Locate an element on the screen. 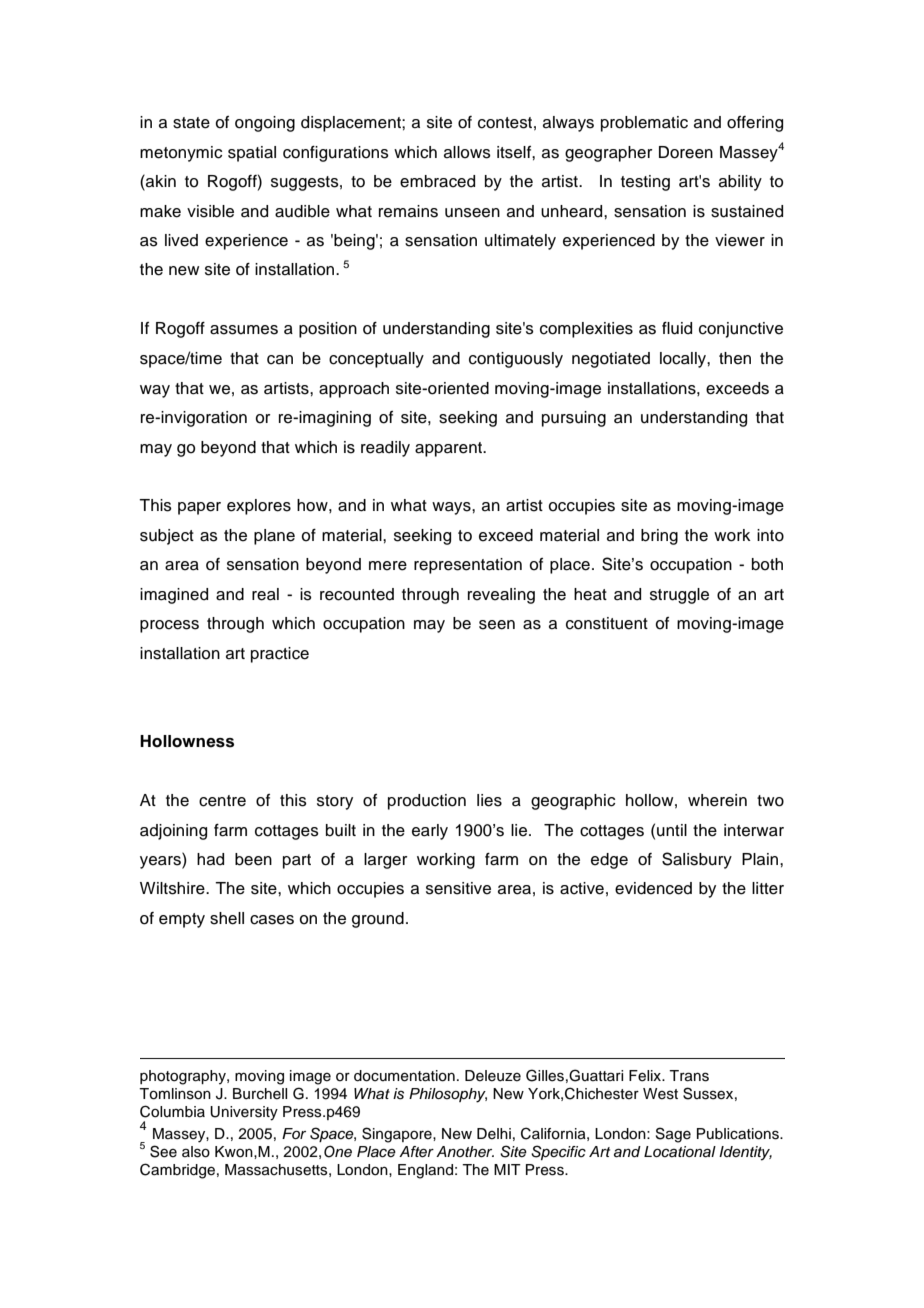  then is located at coordinates (735, 358).
